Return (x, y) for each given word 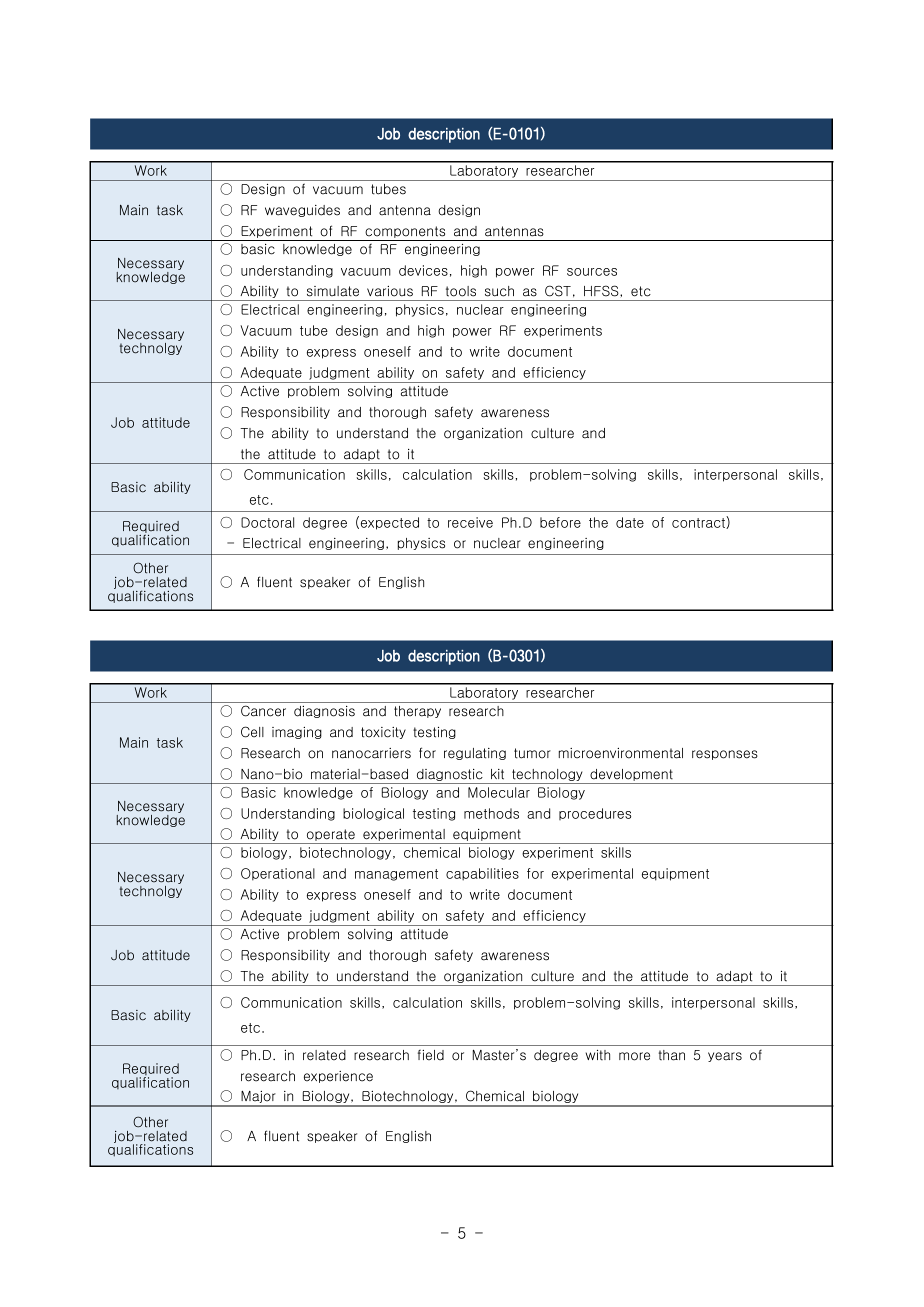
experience (338, 1077)
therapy (417, 712)
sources (592, 272)
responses (725, 755)
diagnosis (324, 712)
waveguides (302, 211)
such (499, 291)
